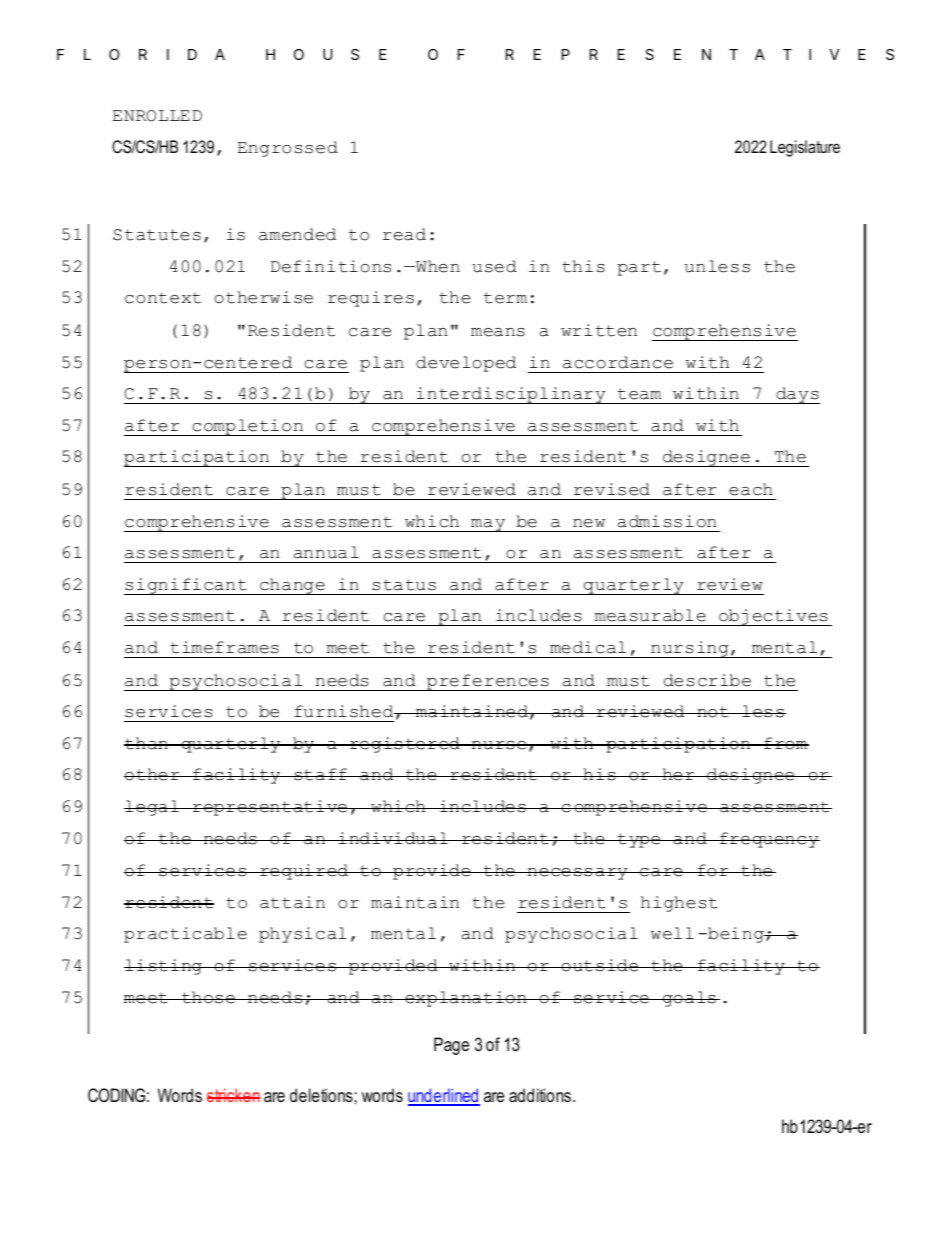 The image size is (952, 1233). Describe the element at coordinates (163, 298) in the screenshot. I see `context` at that location.
